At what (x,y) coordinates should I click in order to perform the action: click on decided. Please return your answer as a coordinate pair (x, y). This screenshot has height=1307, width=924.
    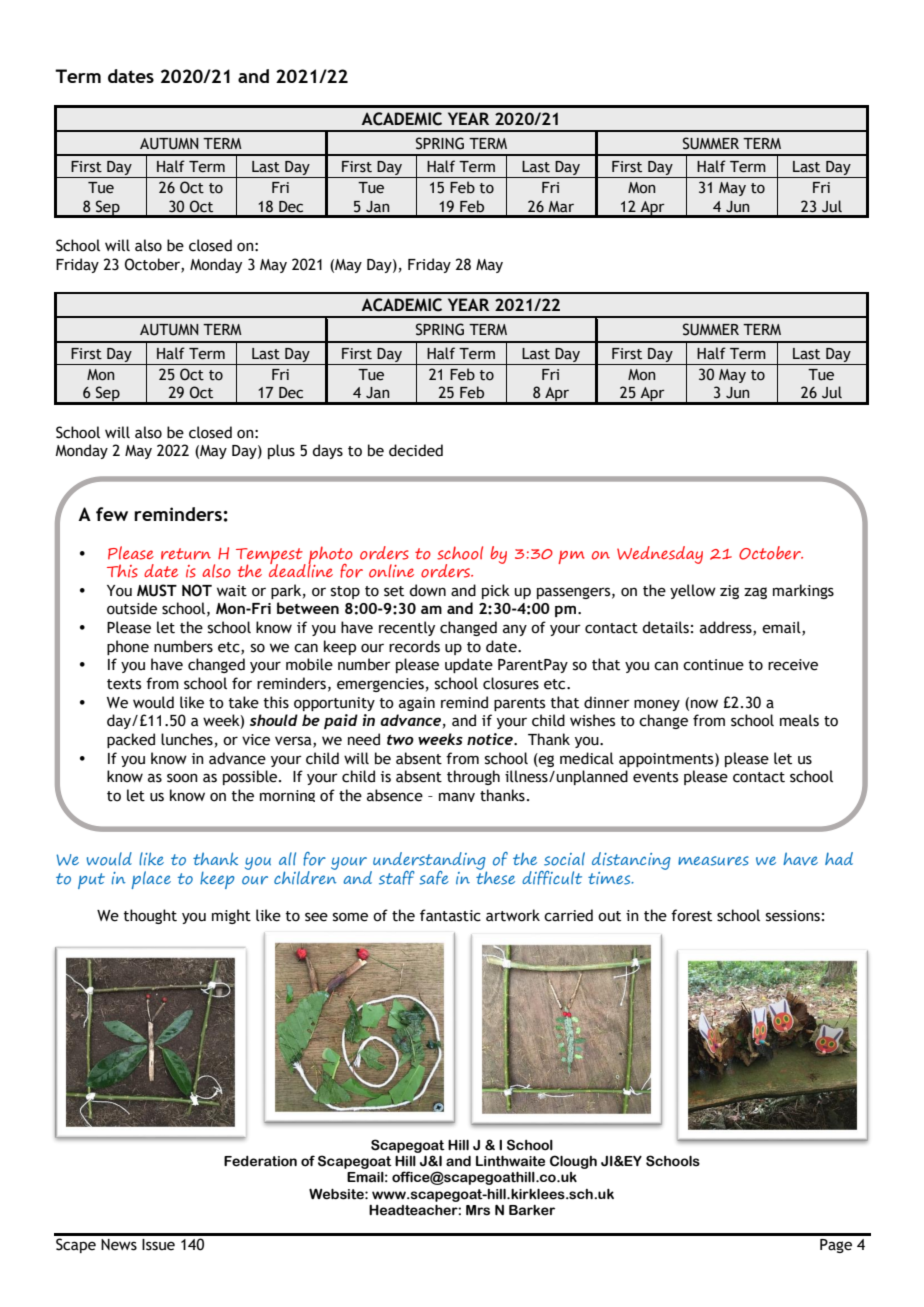
    Looking at the image, I should click on (416, 450).
